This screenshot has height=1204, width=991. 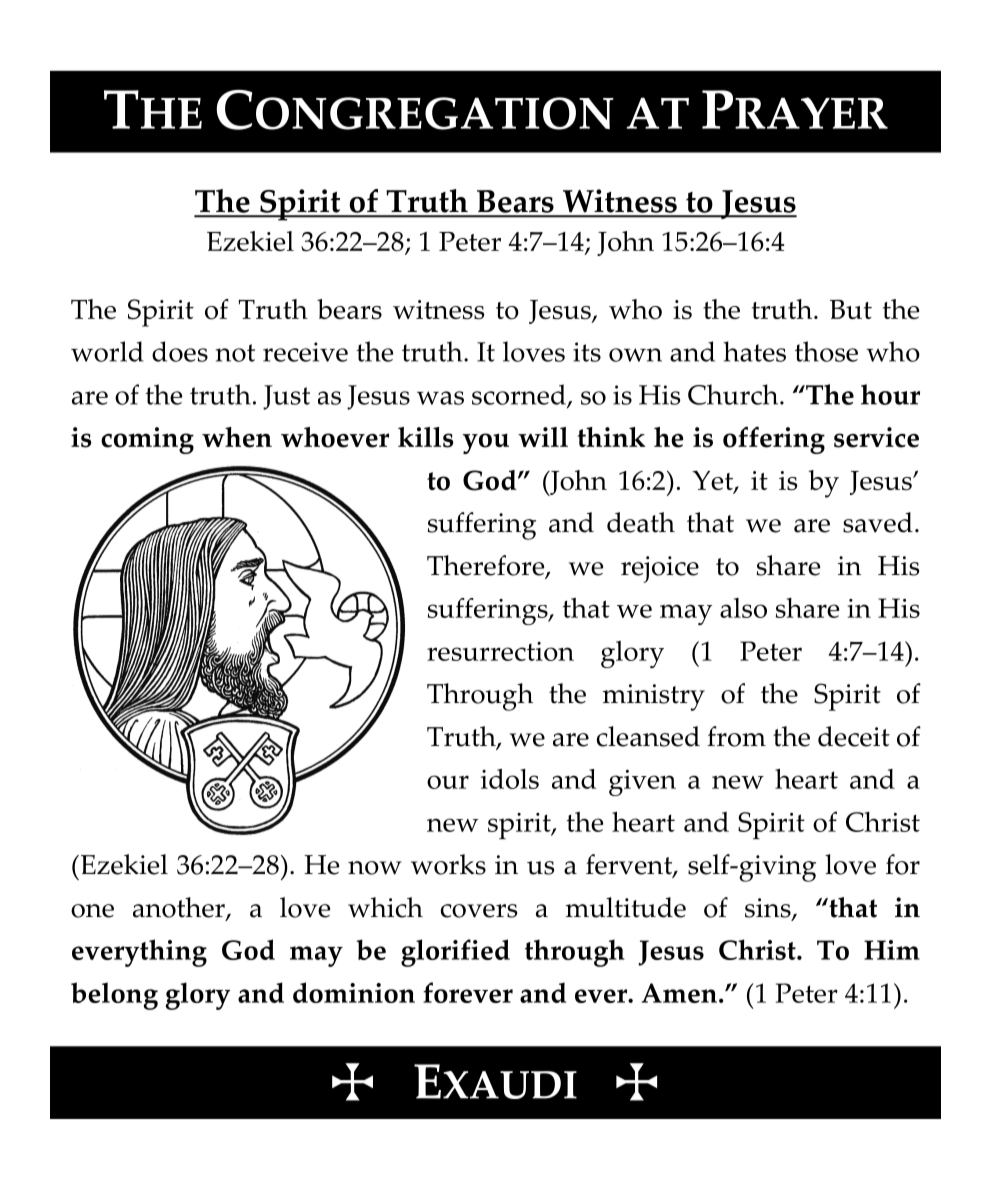 I want to click on belong, so click(x=114, y=996).
